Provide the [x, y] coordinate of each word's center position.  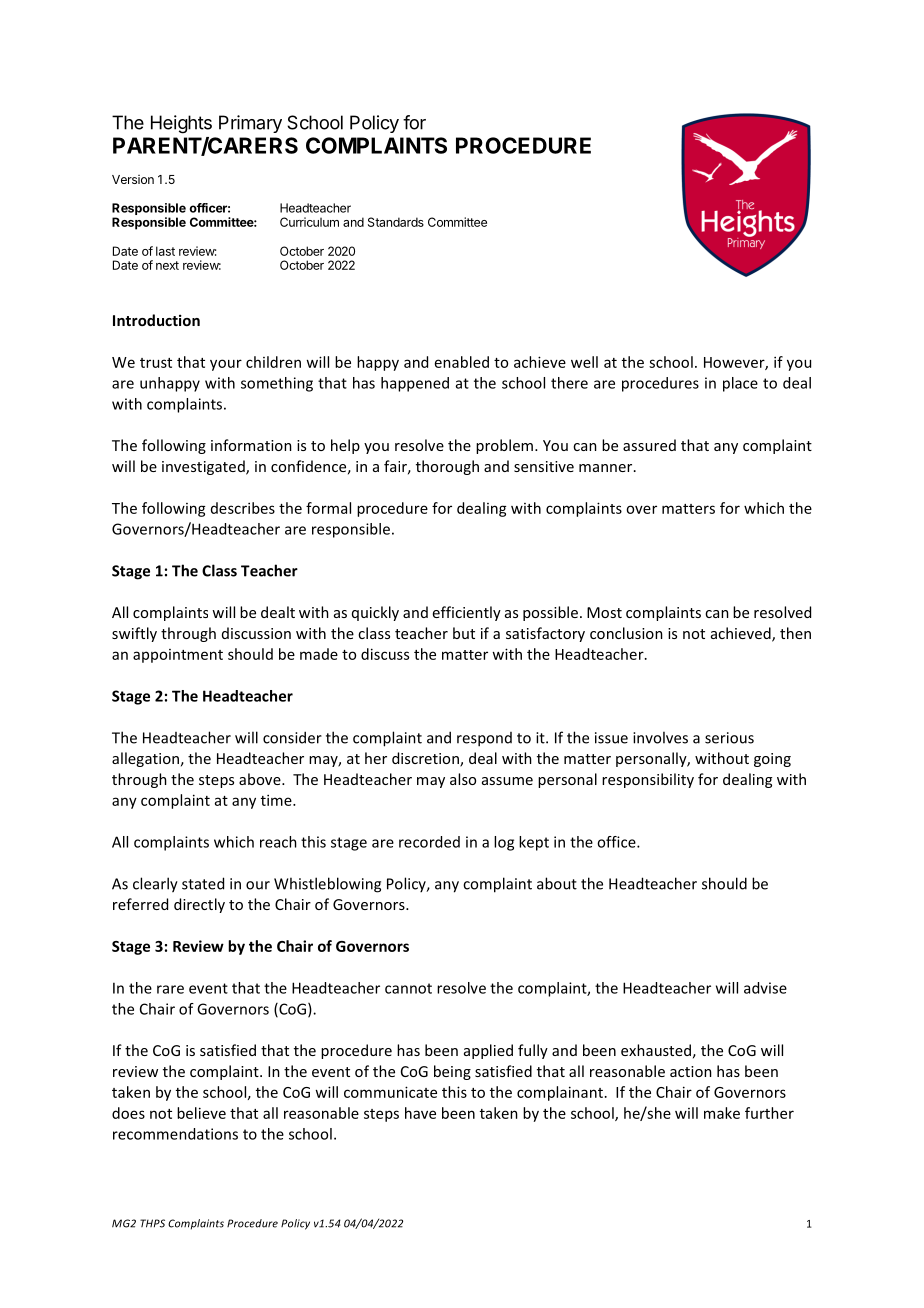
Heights [181, 124]
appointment [178, 656]
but [464, 633]
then [795, 633]
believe [201, 1113]
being [452, 1072]
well [584, 362]
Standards [396, 222]
